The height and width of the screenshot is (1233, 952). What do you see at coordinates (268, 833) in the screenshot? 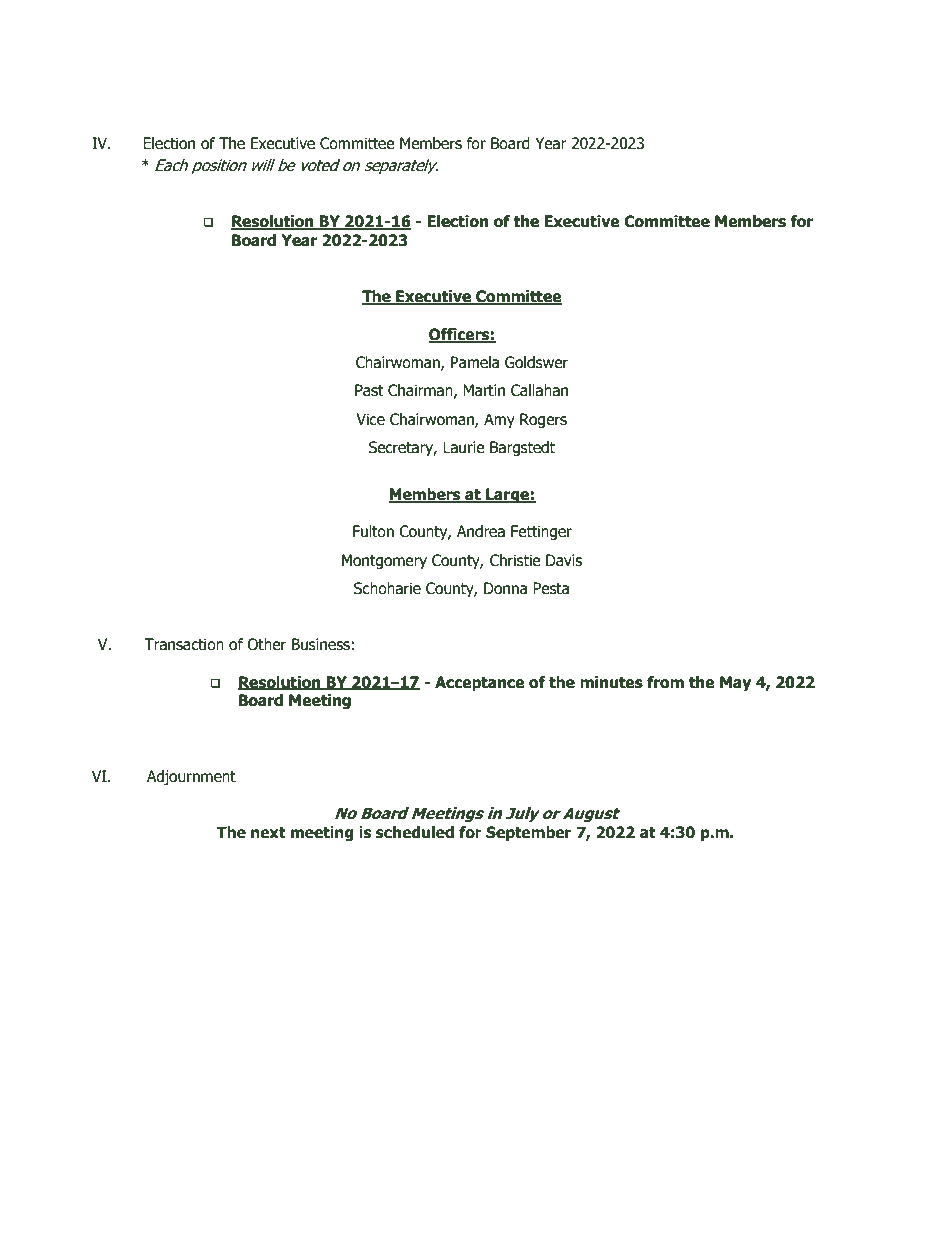
I see `next` at bounding box center [268, 833].
